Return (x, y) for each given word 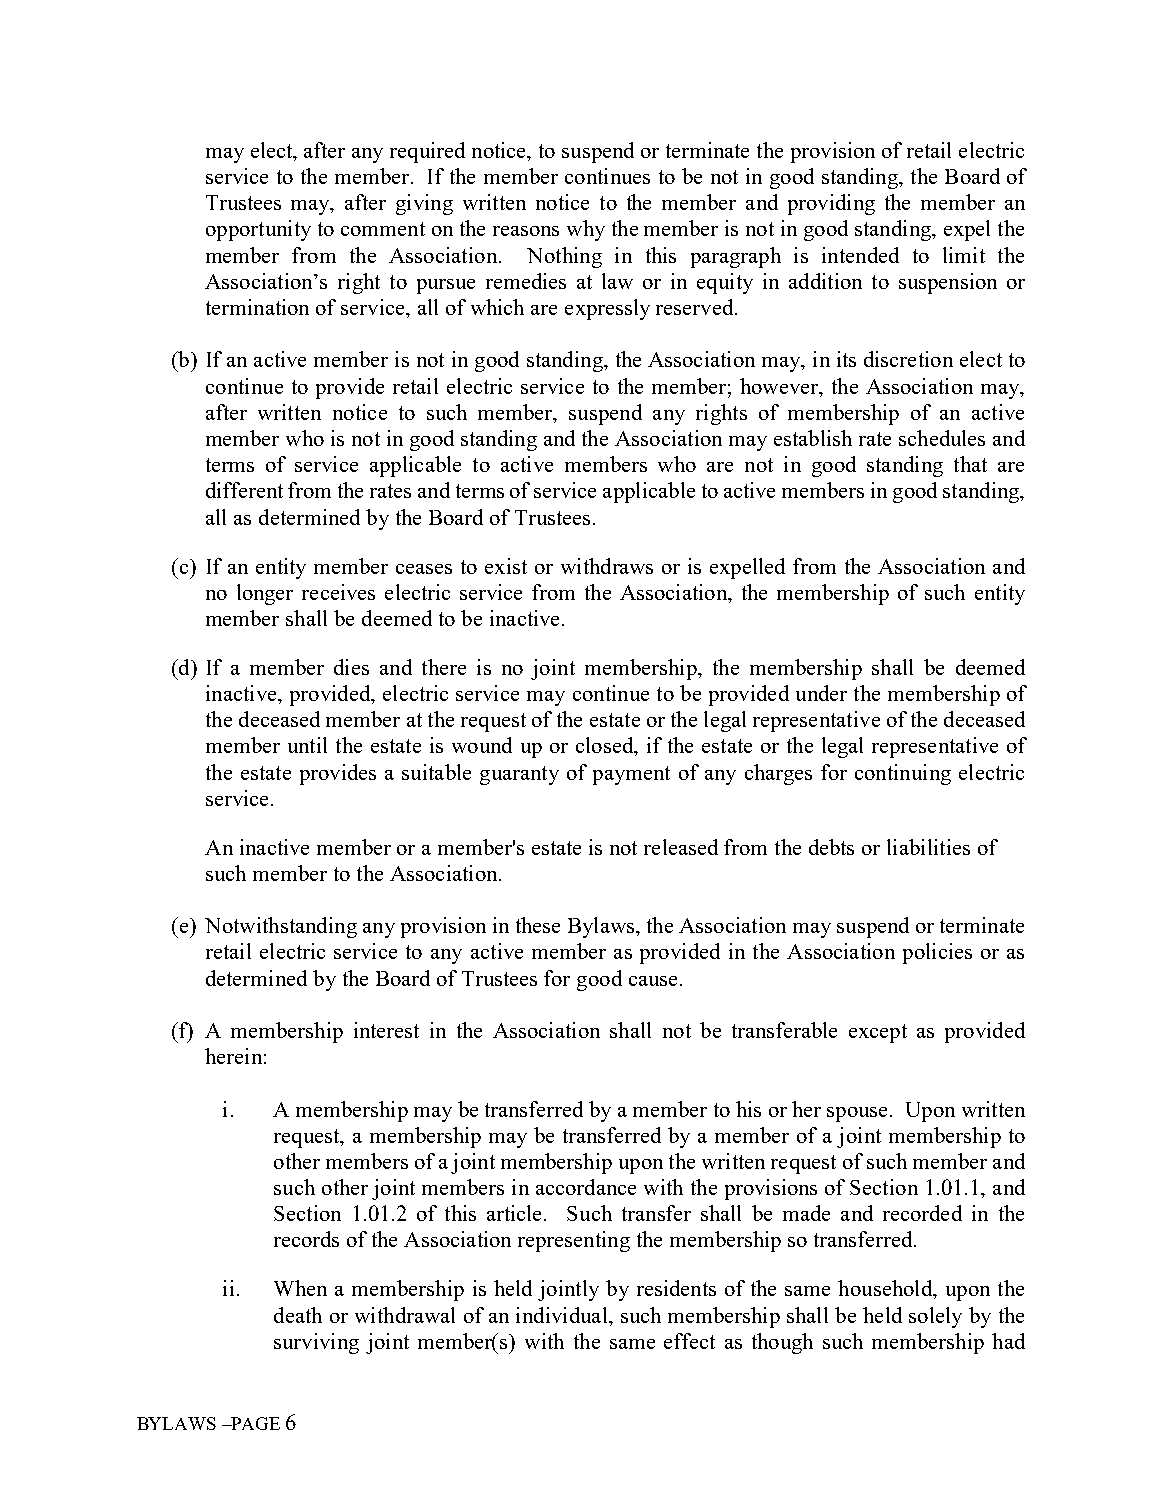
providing (831, 204)
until (307, 745)
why (586, 230)
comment (383, 229)
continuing (903, 774)
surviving (316, 1343)
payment (631, 775)
